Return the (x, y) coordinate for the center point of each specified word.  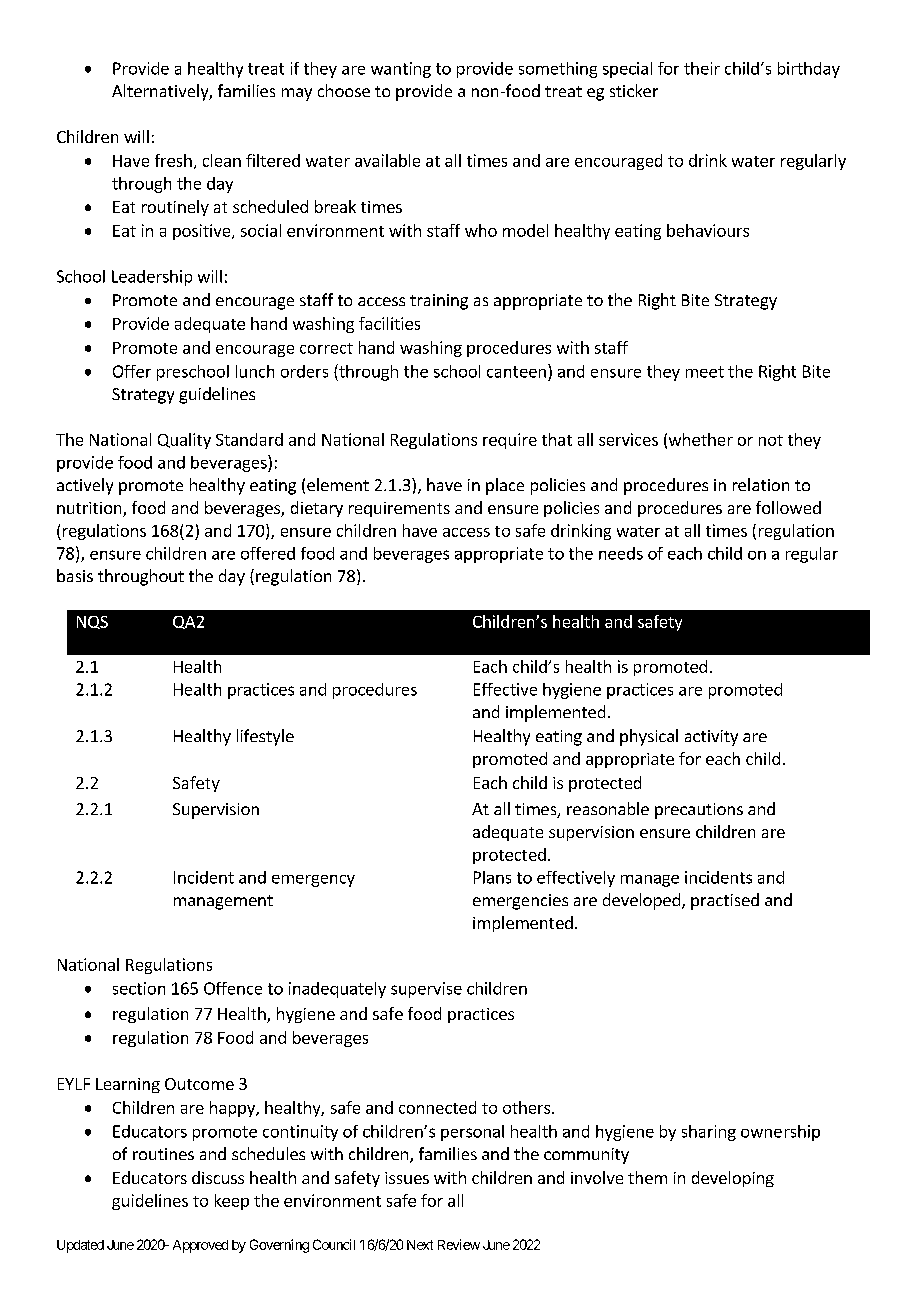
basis (75, 575)
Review (459, 1244)
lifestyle (265, 737)
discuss (218, 1177)
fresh (173, 160)
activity (711, 738)
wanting (401, 70)
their (702, 68)
